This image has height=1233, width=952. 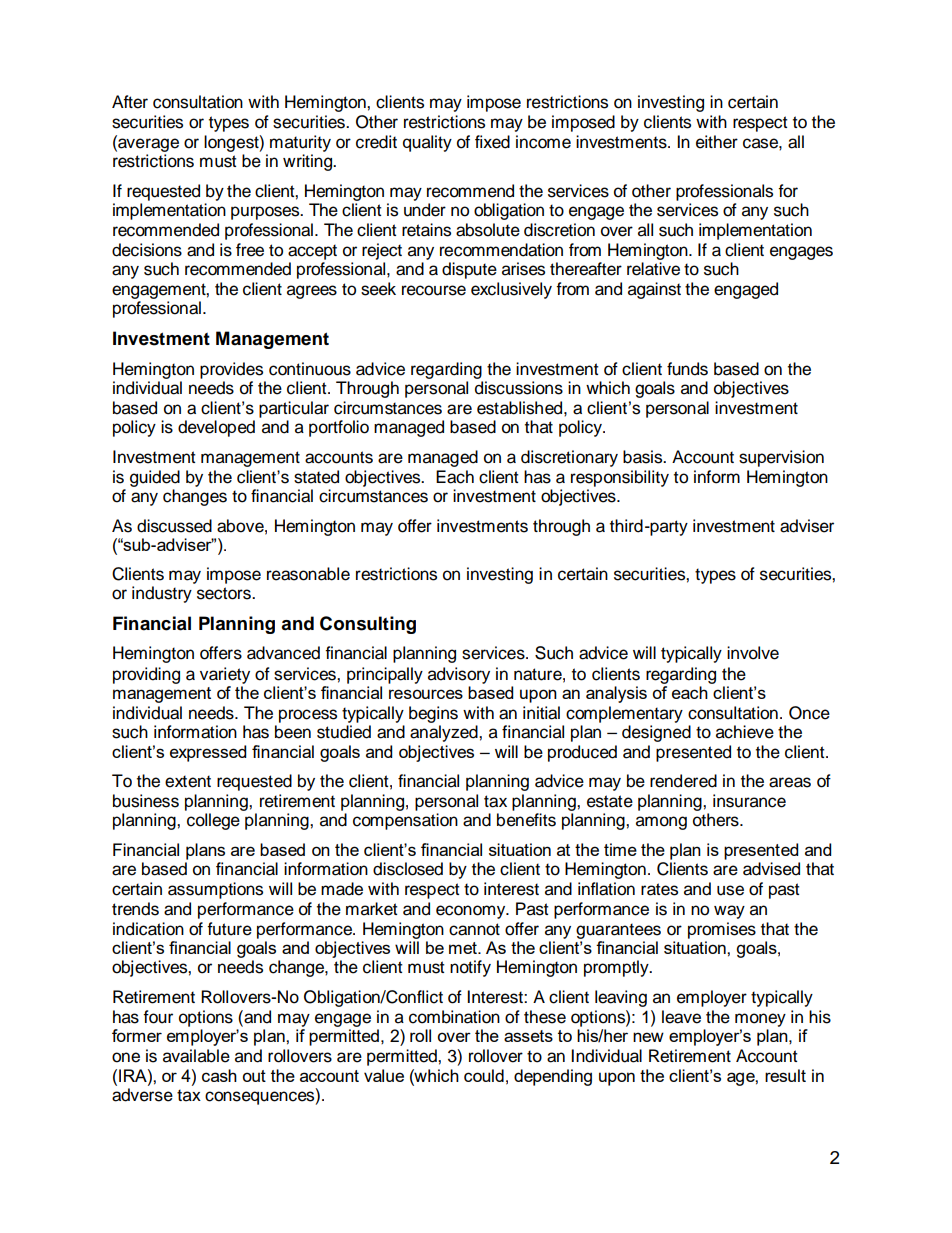 I want to click on fixed, so click(x=492, y=142).
